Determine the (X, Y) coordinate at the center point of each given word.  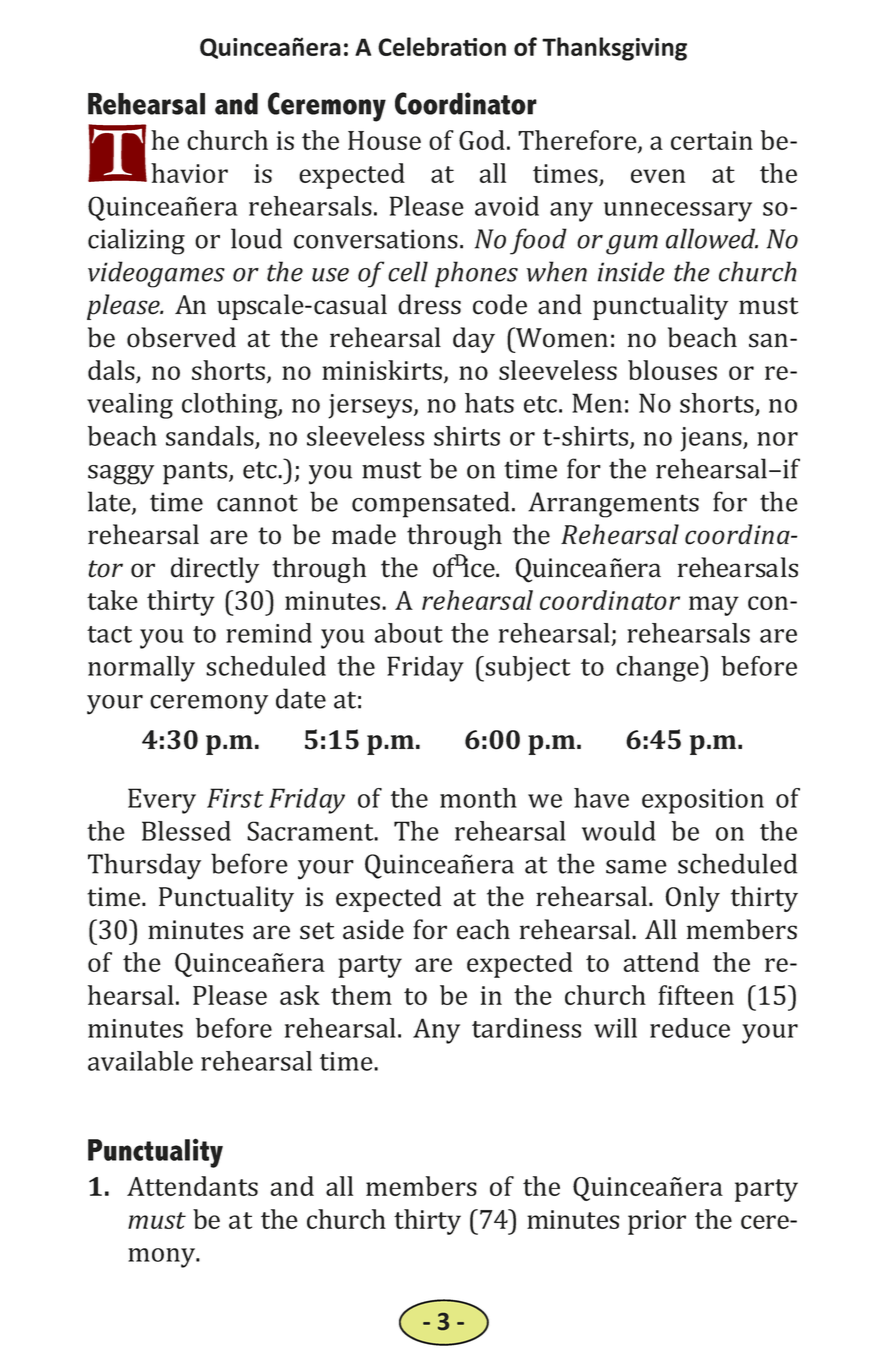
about (408, 633)
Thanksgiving (614, 49)
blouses (672, 370)
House (384, 140)
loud (256, 238)
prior (657, 1222)
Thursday (144, 866)
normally (141, 669)
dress (429, 304)
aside (373, 929)
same (636, 867)
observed (181, 337)
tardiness (526, 1028)
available (140, 1061)
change (658, 669)
